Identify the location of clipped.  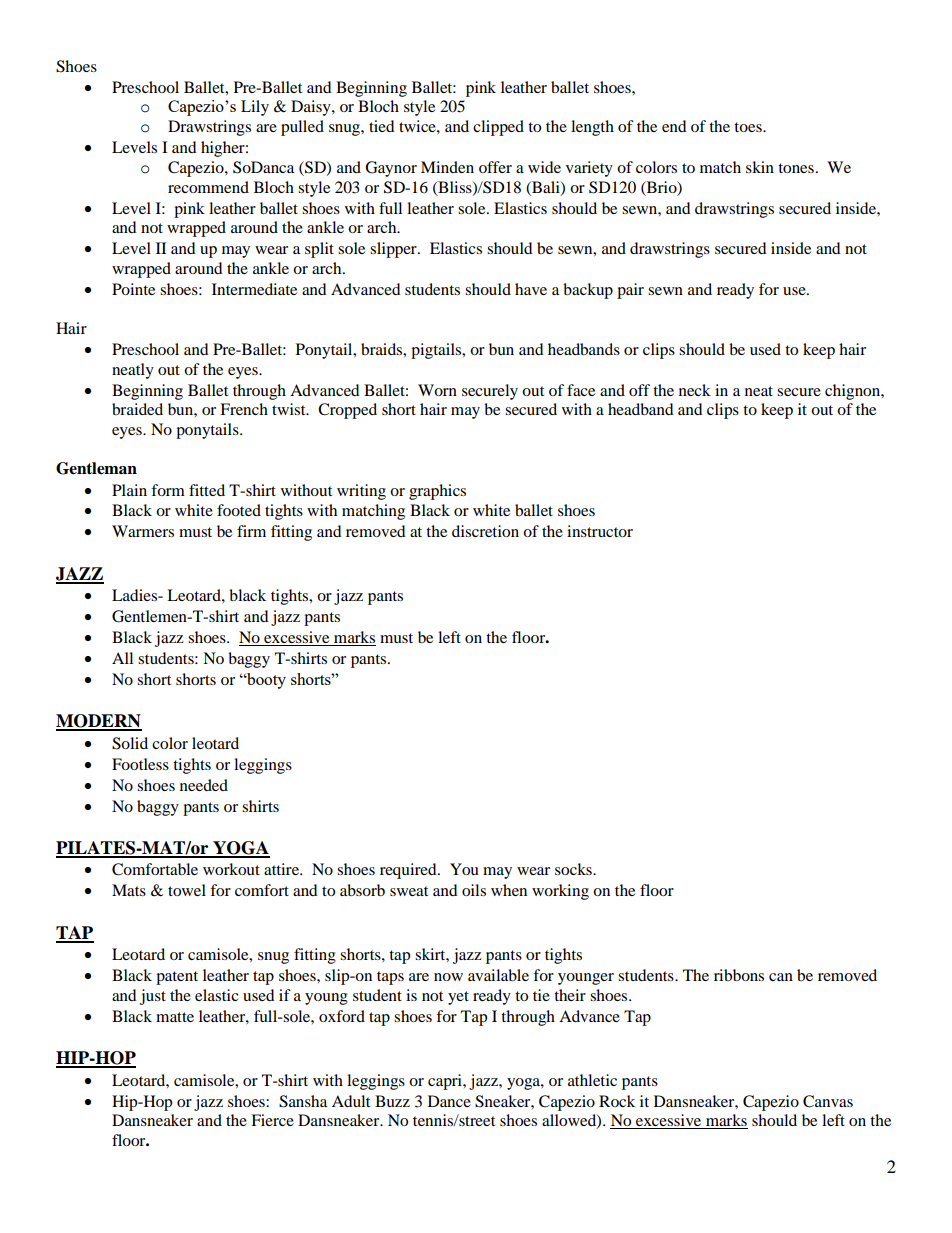
(498, 128).
